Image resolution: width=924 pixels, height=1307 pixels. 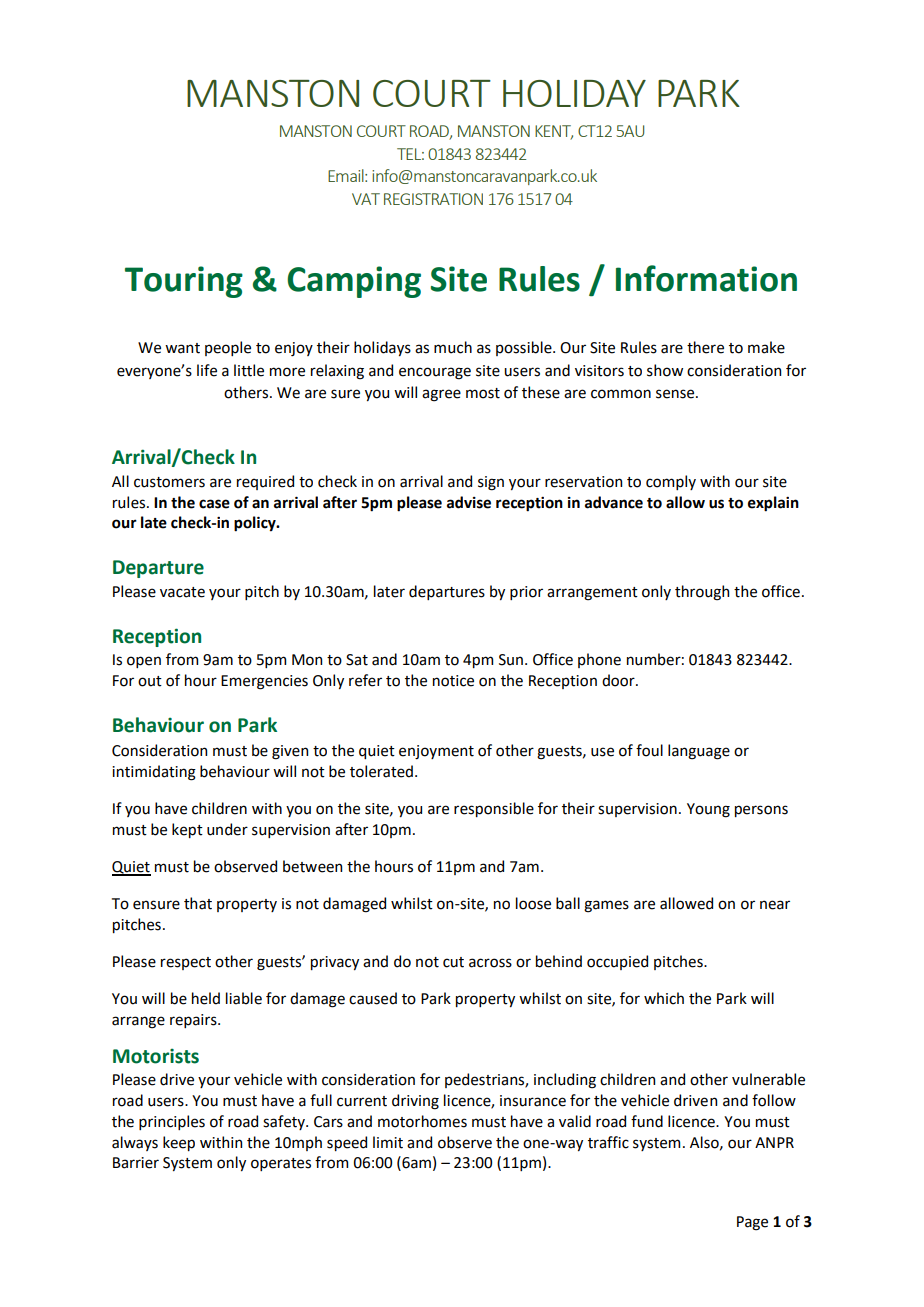 What do you see at coordinates (699, 752) in the document?
I see `language` at bounding box center [699, 752].
